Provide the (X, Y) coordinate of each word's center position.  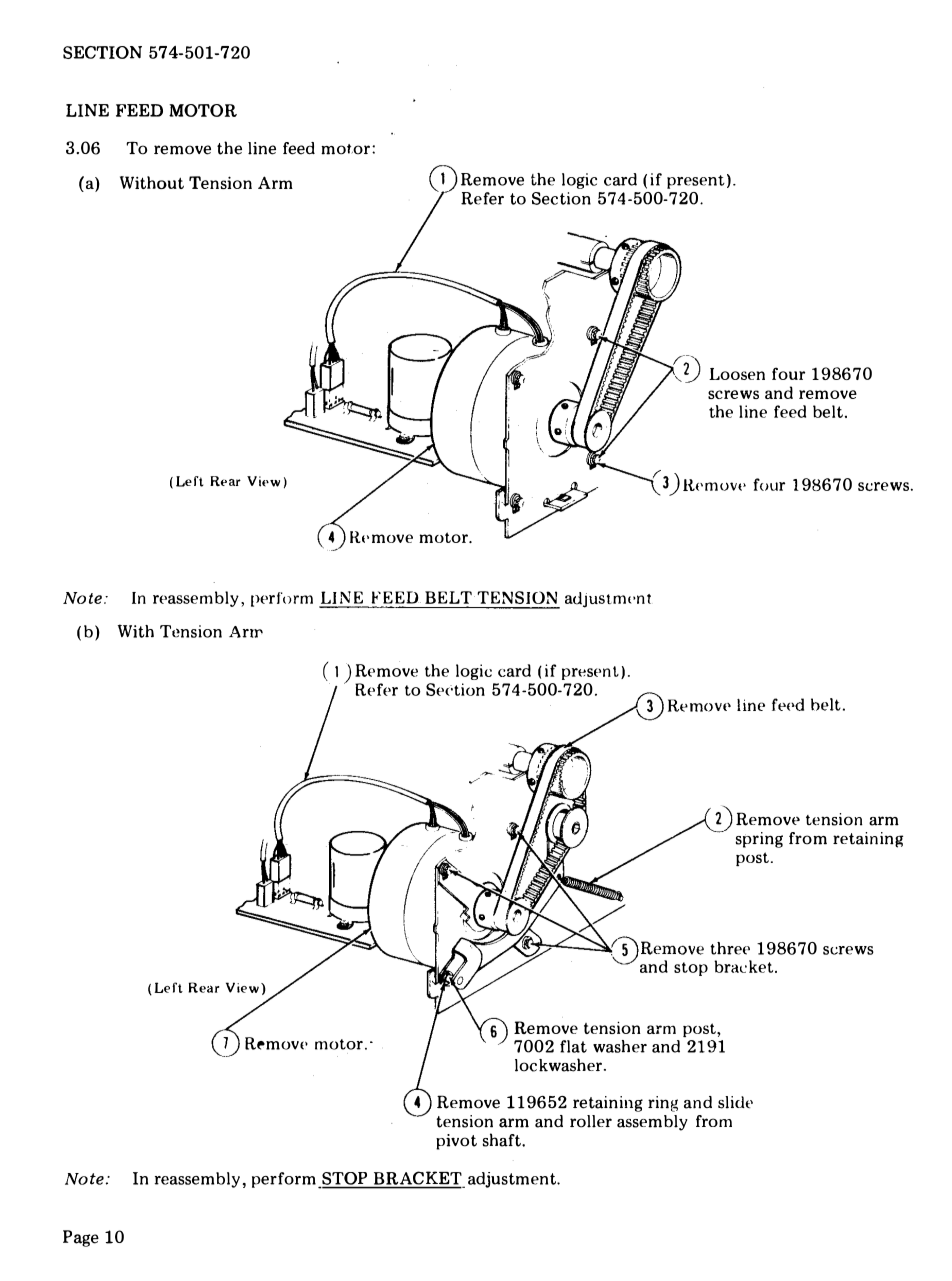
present (696, 182)
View (242, 987)
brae (730, 966)
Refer (482, 198)
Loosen (737, 374)
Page (81, 1238)
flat (573, 1046)
